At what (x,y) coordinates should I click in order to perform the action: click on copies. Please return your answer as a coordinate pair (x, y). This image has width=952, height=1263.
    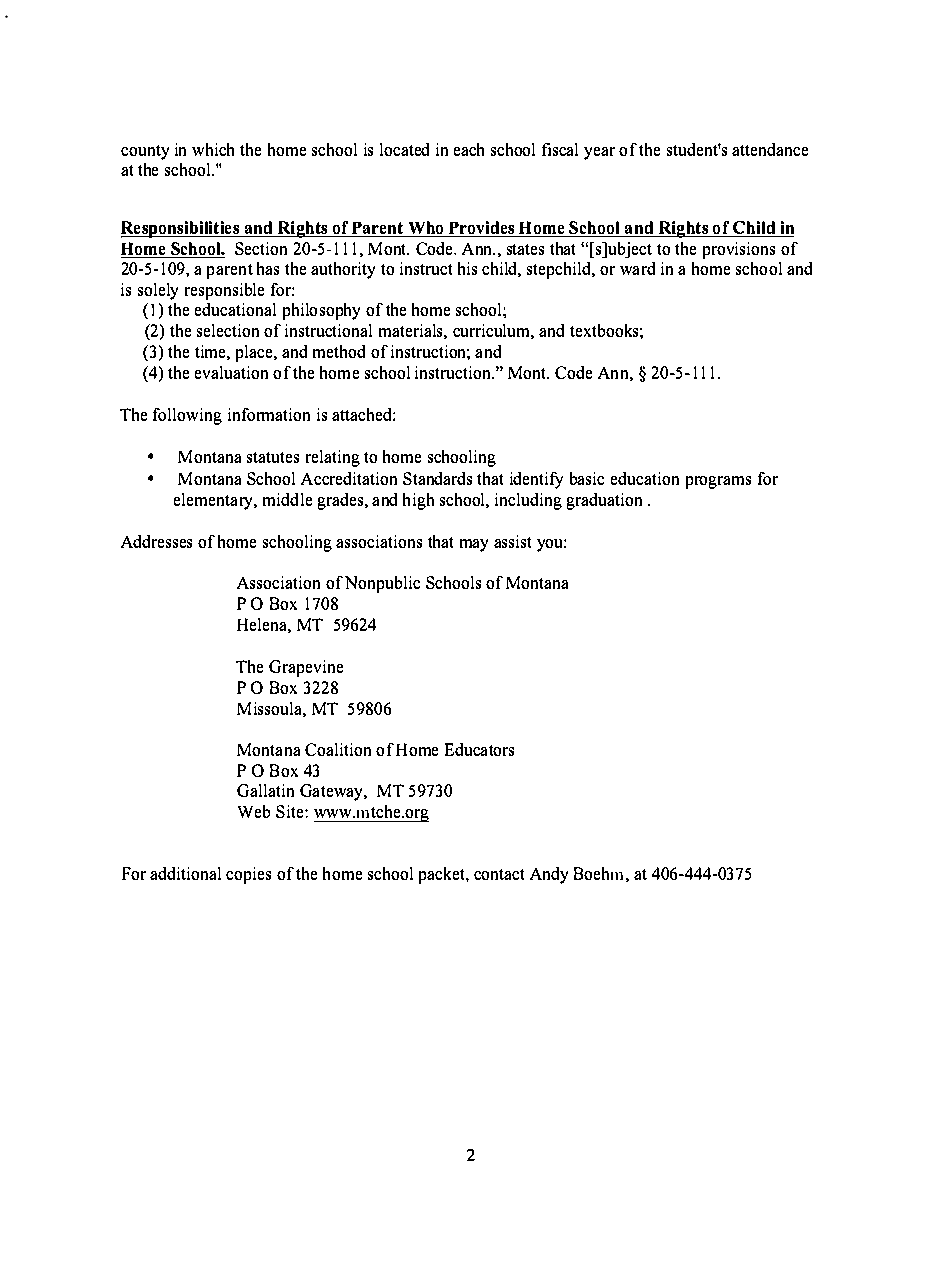
    Looking at the image, I should click on (248, 875).
